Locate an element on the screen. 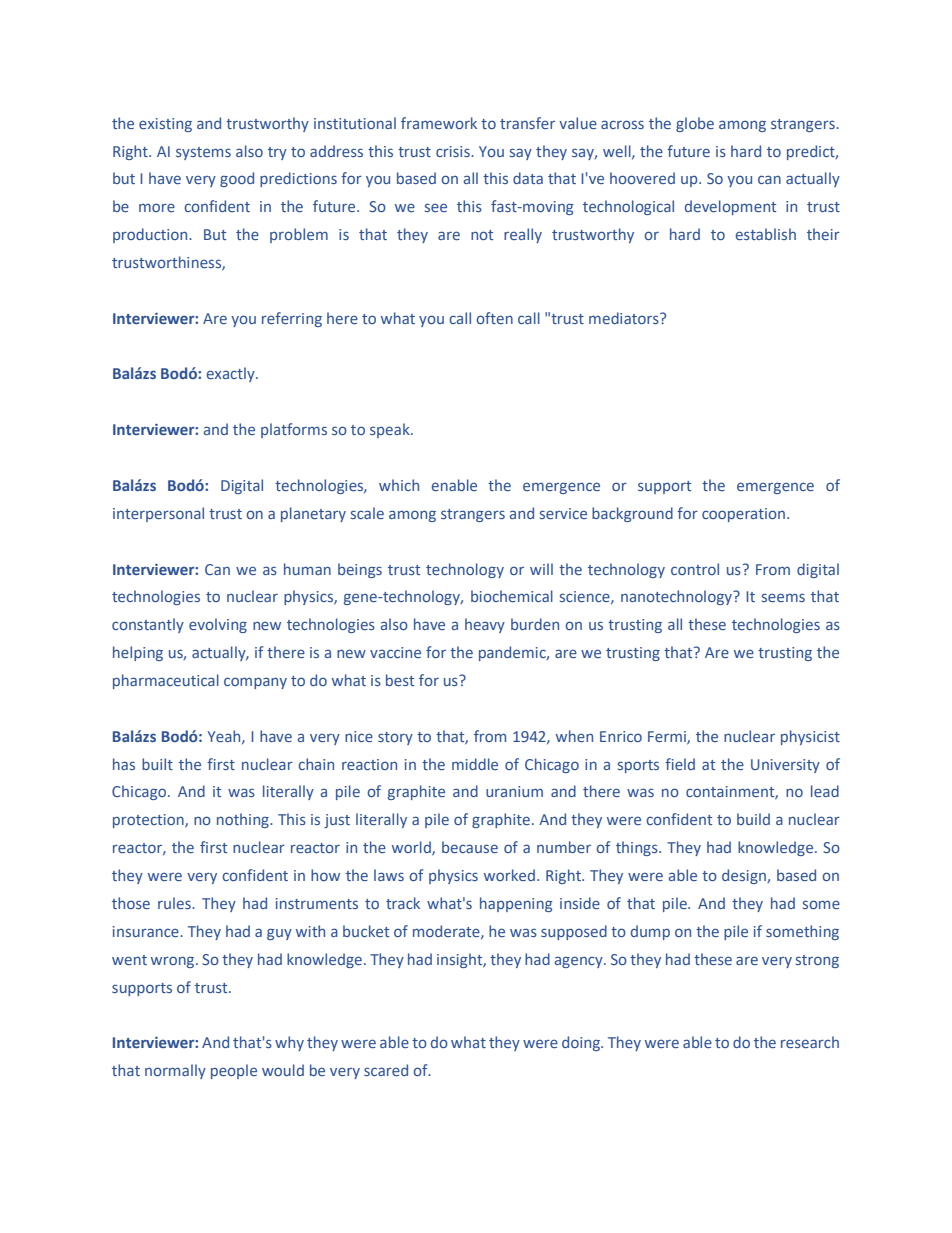 This screenshot has width=952, height=1233. crisis is located at coordinates (454, 151).
